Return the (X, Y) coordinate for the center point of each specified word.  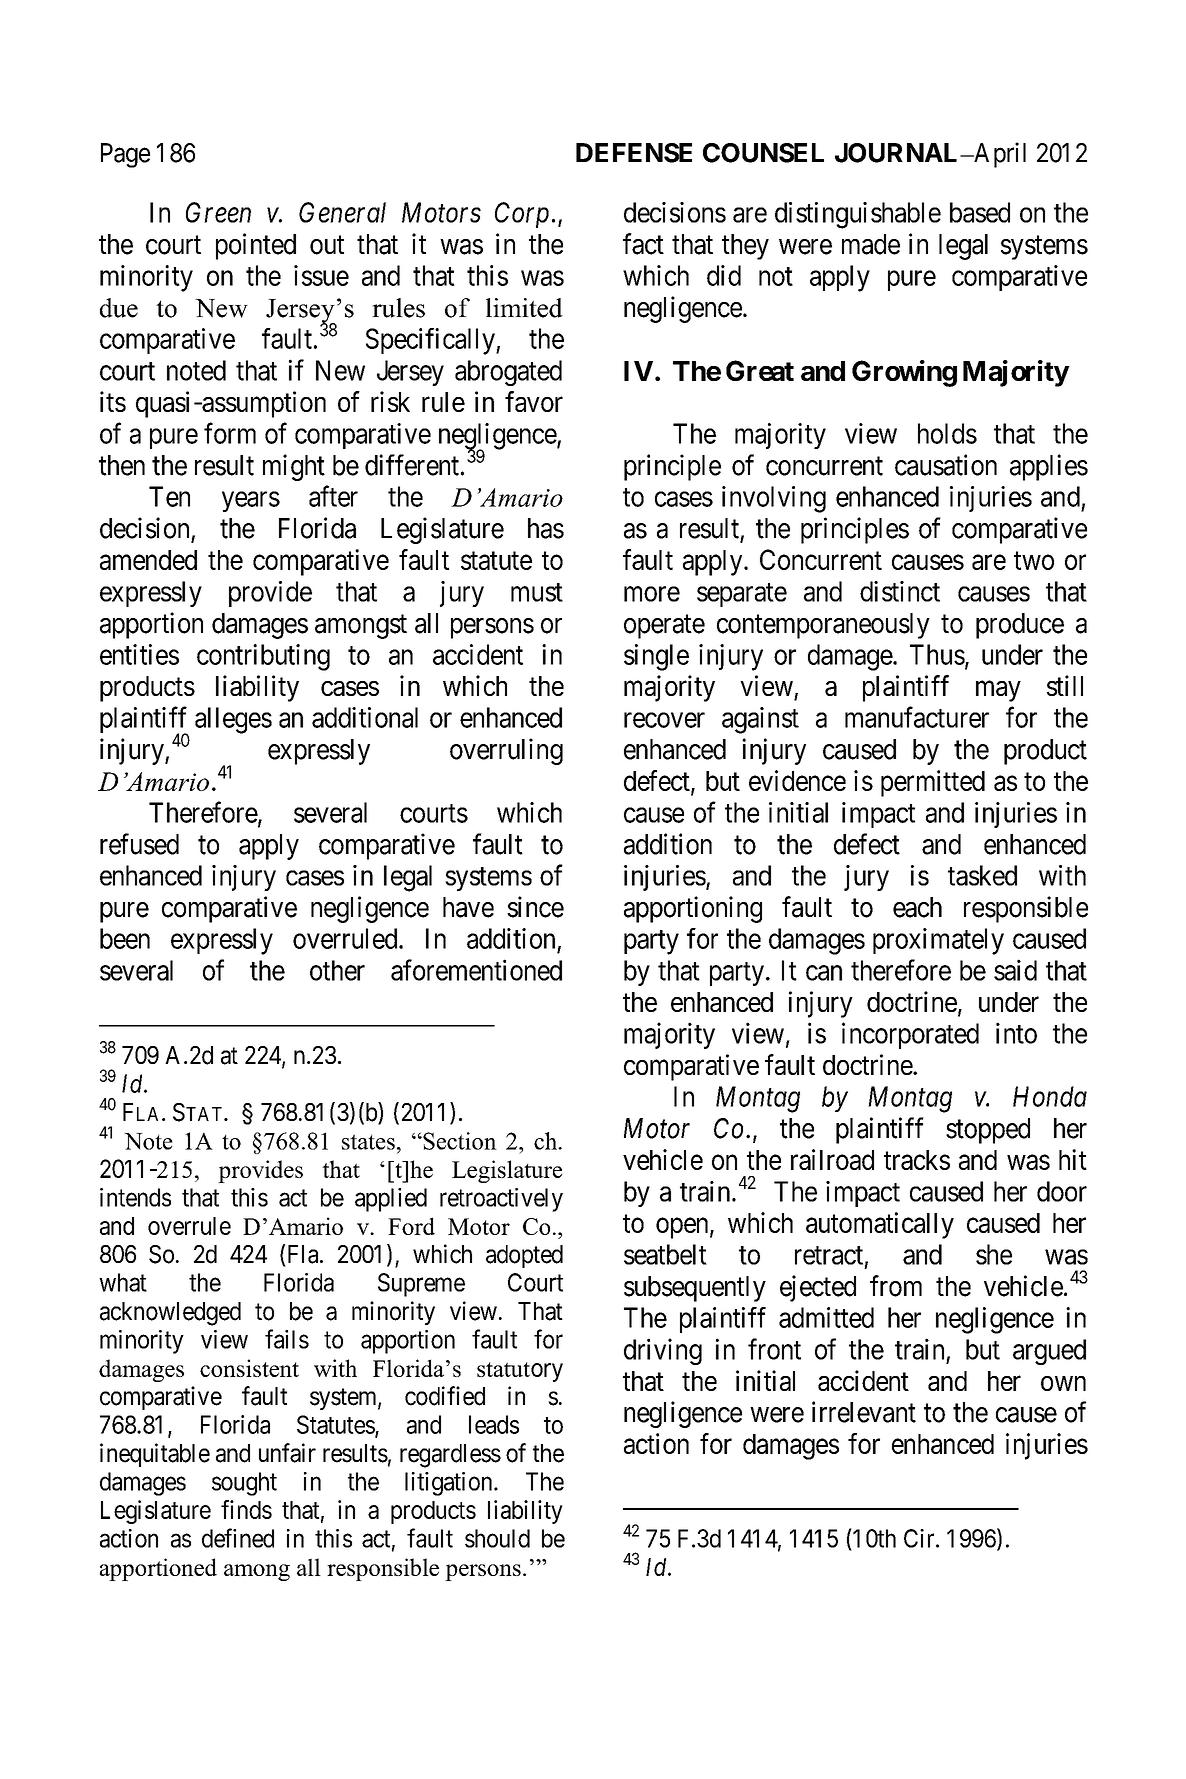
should (497, 1538)
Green (218, 212)
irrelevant (864, 1412)
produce (1020, 626)
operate (664, 627)
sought (244, 1484)
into (1016, 1033)
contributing (263, 657)
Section (459, 1141)
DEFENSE (634, 153)
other (337, 970)
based (980, 212)
